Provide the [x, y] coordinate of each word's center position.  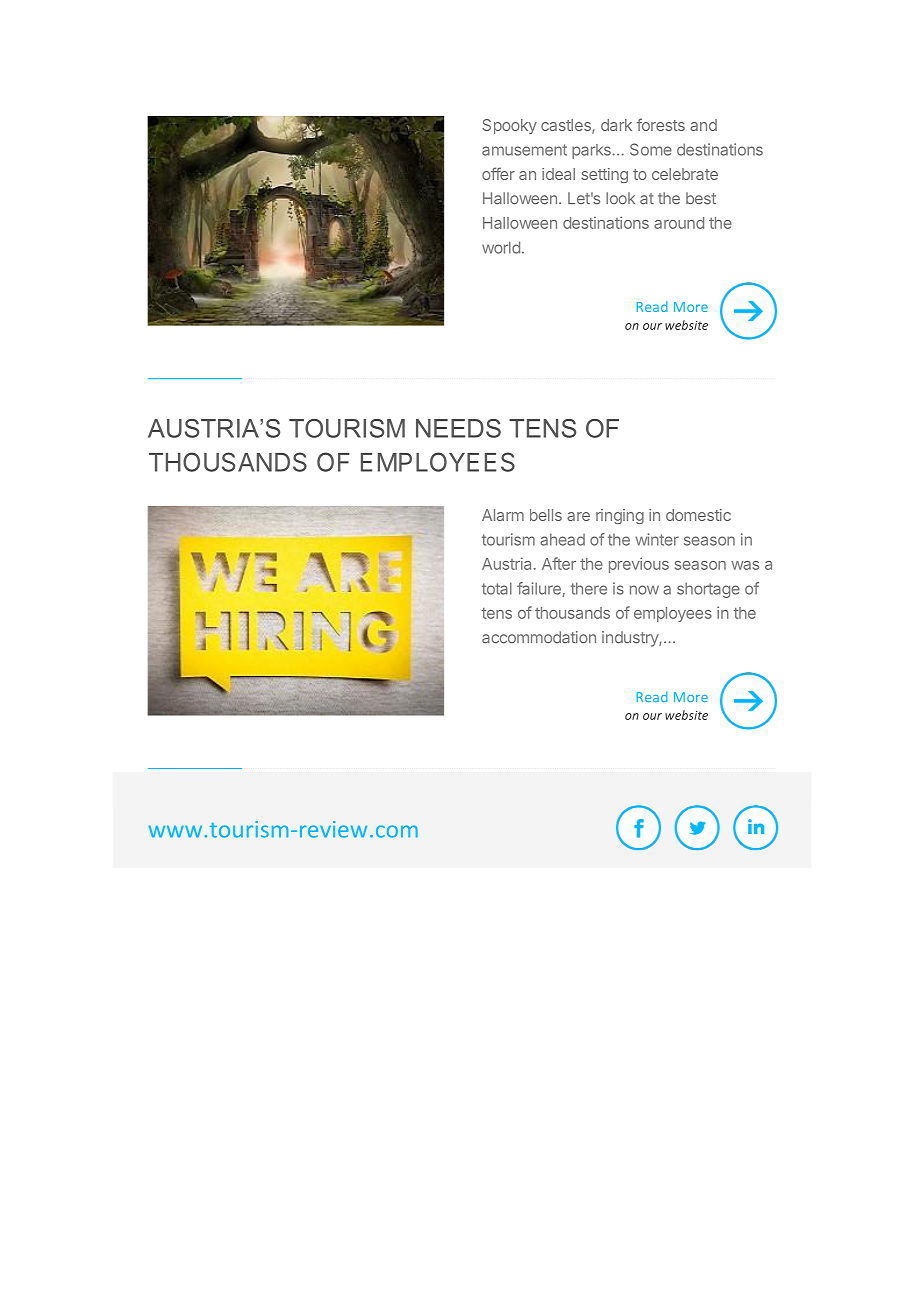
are [578, 516]
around [679, 223]
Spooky [509, 126]
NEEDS [458, 428]
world [501, 247]
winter [657, 539]
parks [592, 151]
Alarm [503, 515]
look [620, 198]
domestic [698, 515]
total [497, 588]
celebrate [685, 174]
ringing [620, 516]
